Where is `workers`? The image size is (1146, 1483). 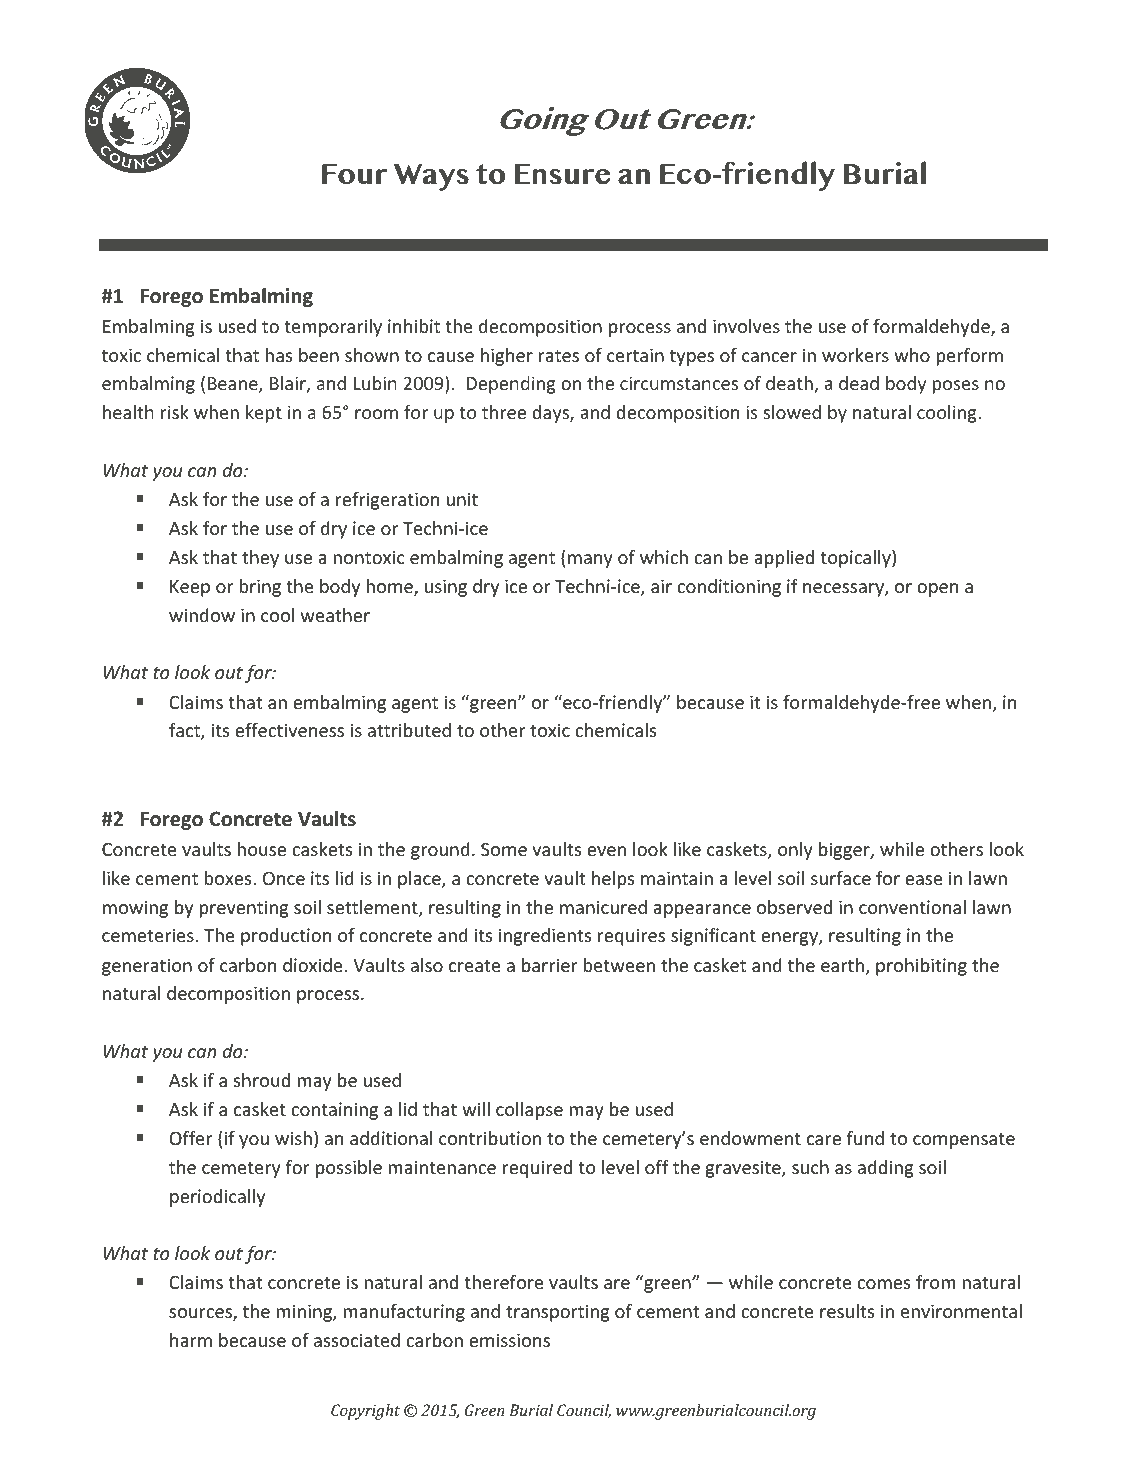
workers is located at coordinates (855, 355).
